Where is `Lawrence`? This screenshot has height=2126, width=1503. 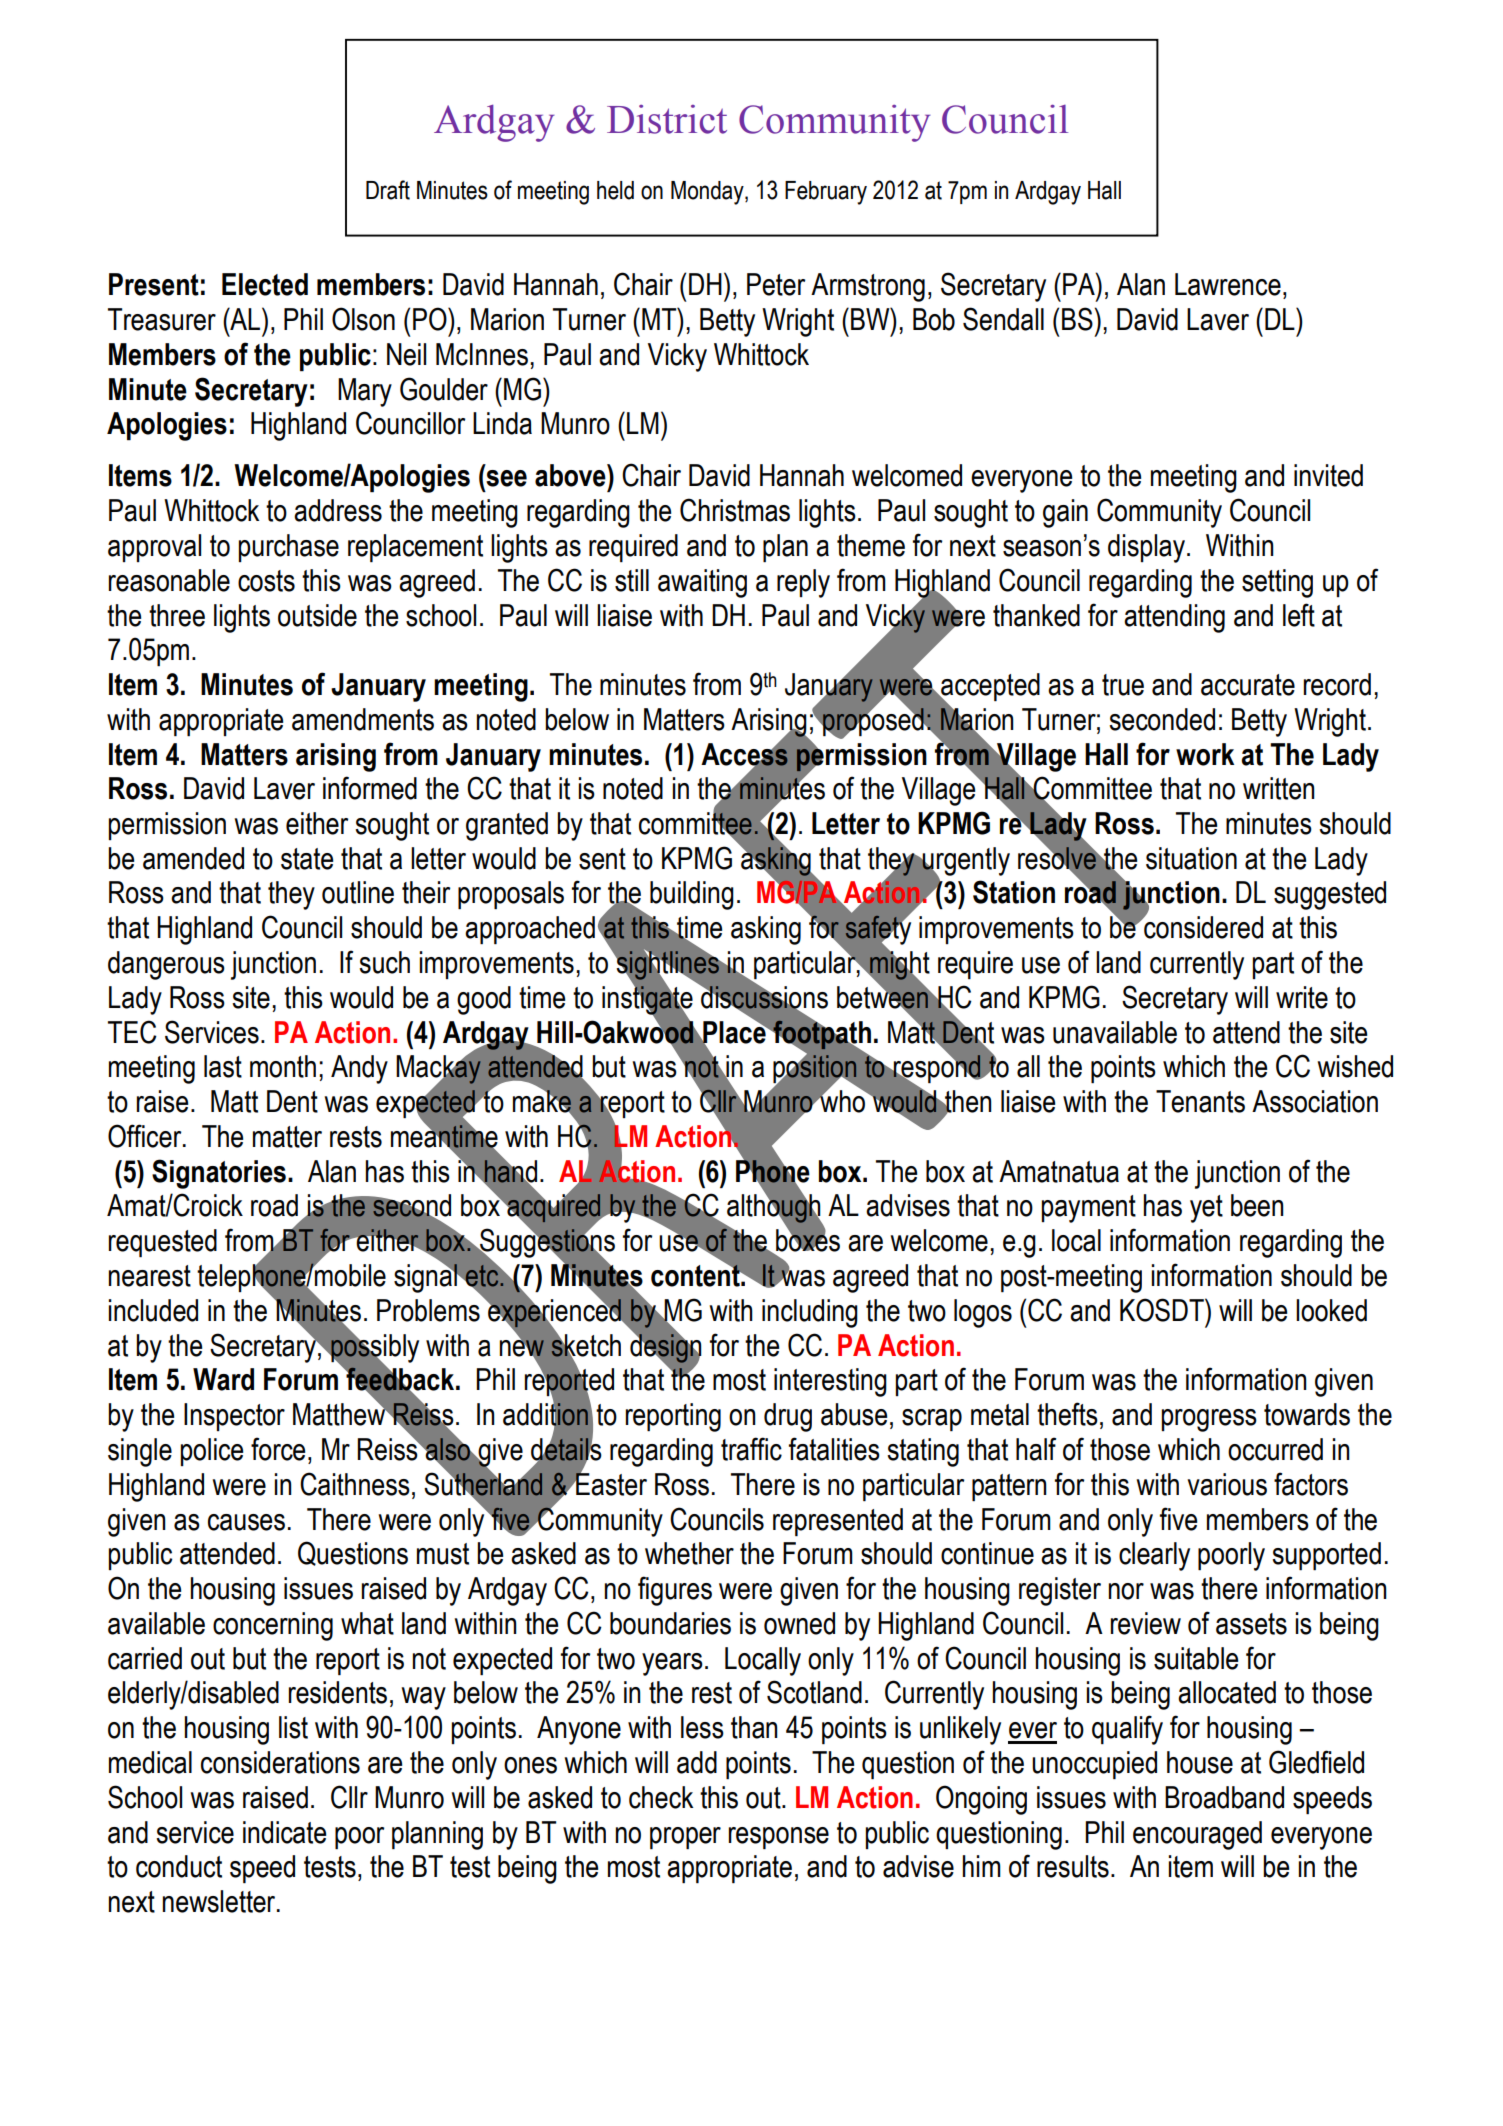
Lawrence is located at coordinates (1228, 284).
